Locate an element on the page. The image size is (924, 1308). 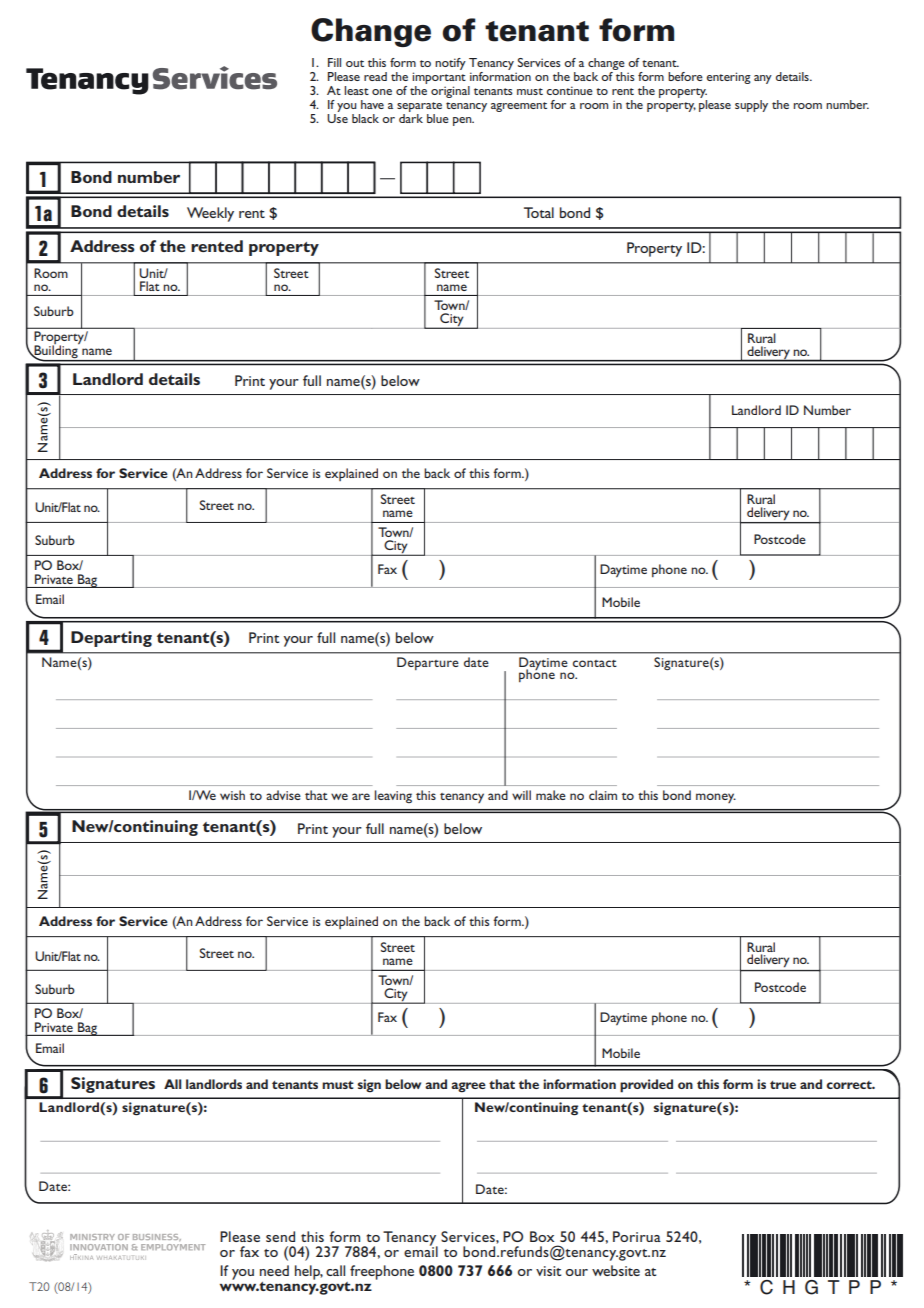
contact is located at coordinates (595, 663).
